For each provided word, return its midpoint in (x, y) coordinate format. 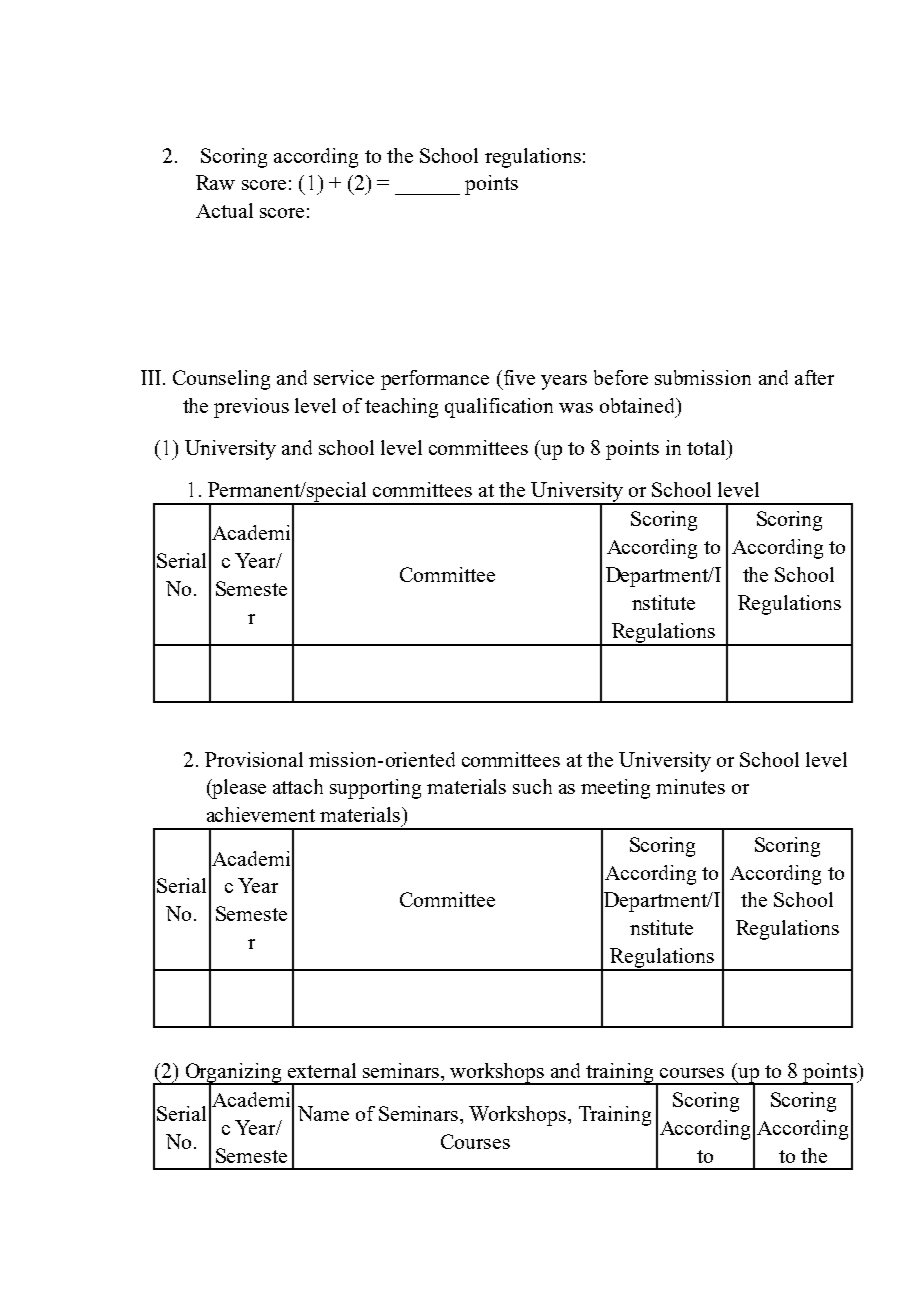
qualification (499, 408)
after (814, 377)
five (519, 377)
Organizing (233, 1074)
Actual (224, 210)
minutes (690, 786)
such (532, 786)
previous (251, 408)
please (238, 789)
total (707, 447)
